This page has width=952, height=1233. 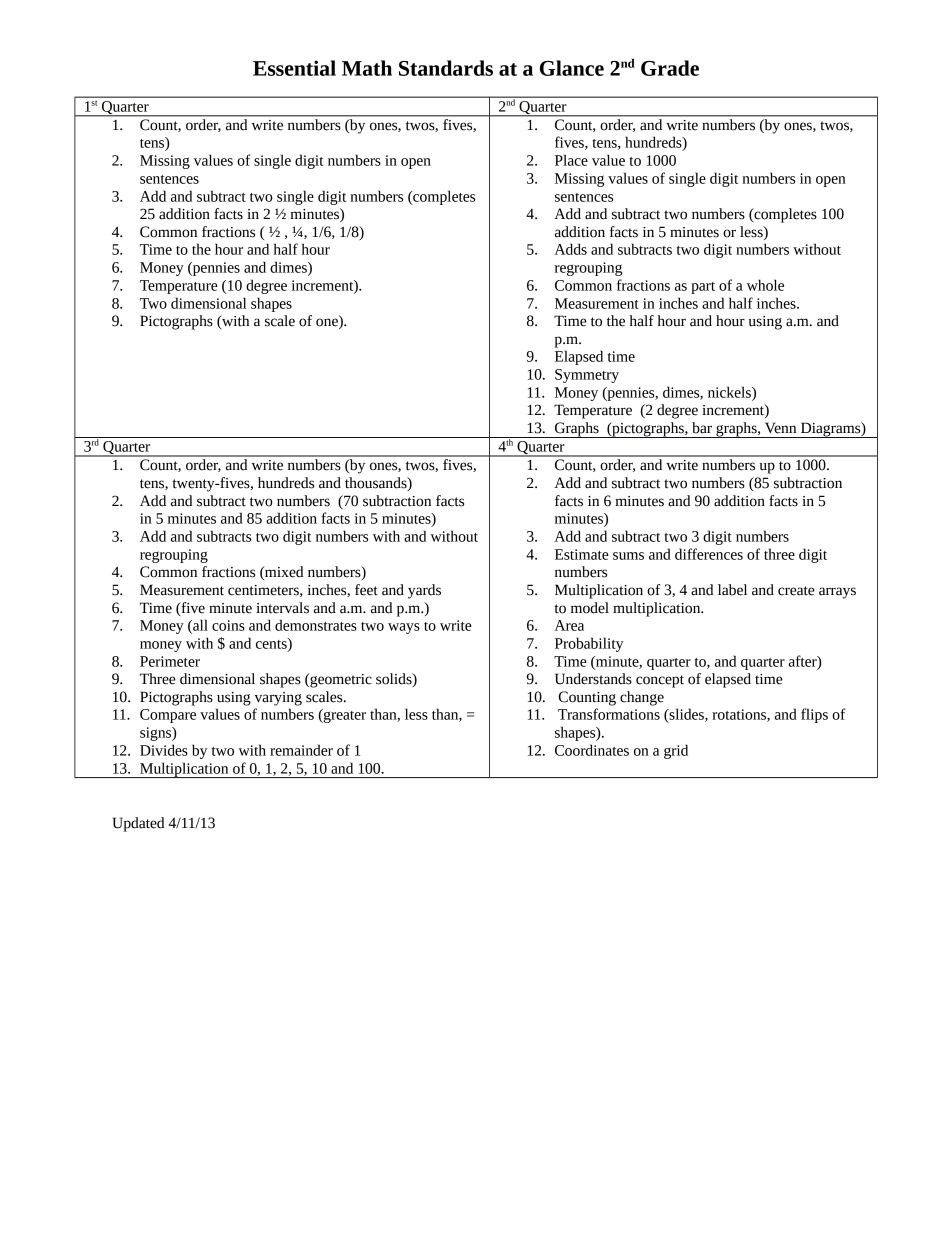 What do you see at coordinates (587, 376) in the page?
I see `Symmetry` at bounding box center [587, 376].
